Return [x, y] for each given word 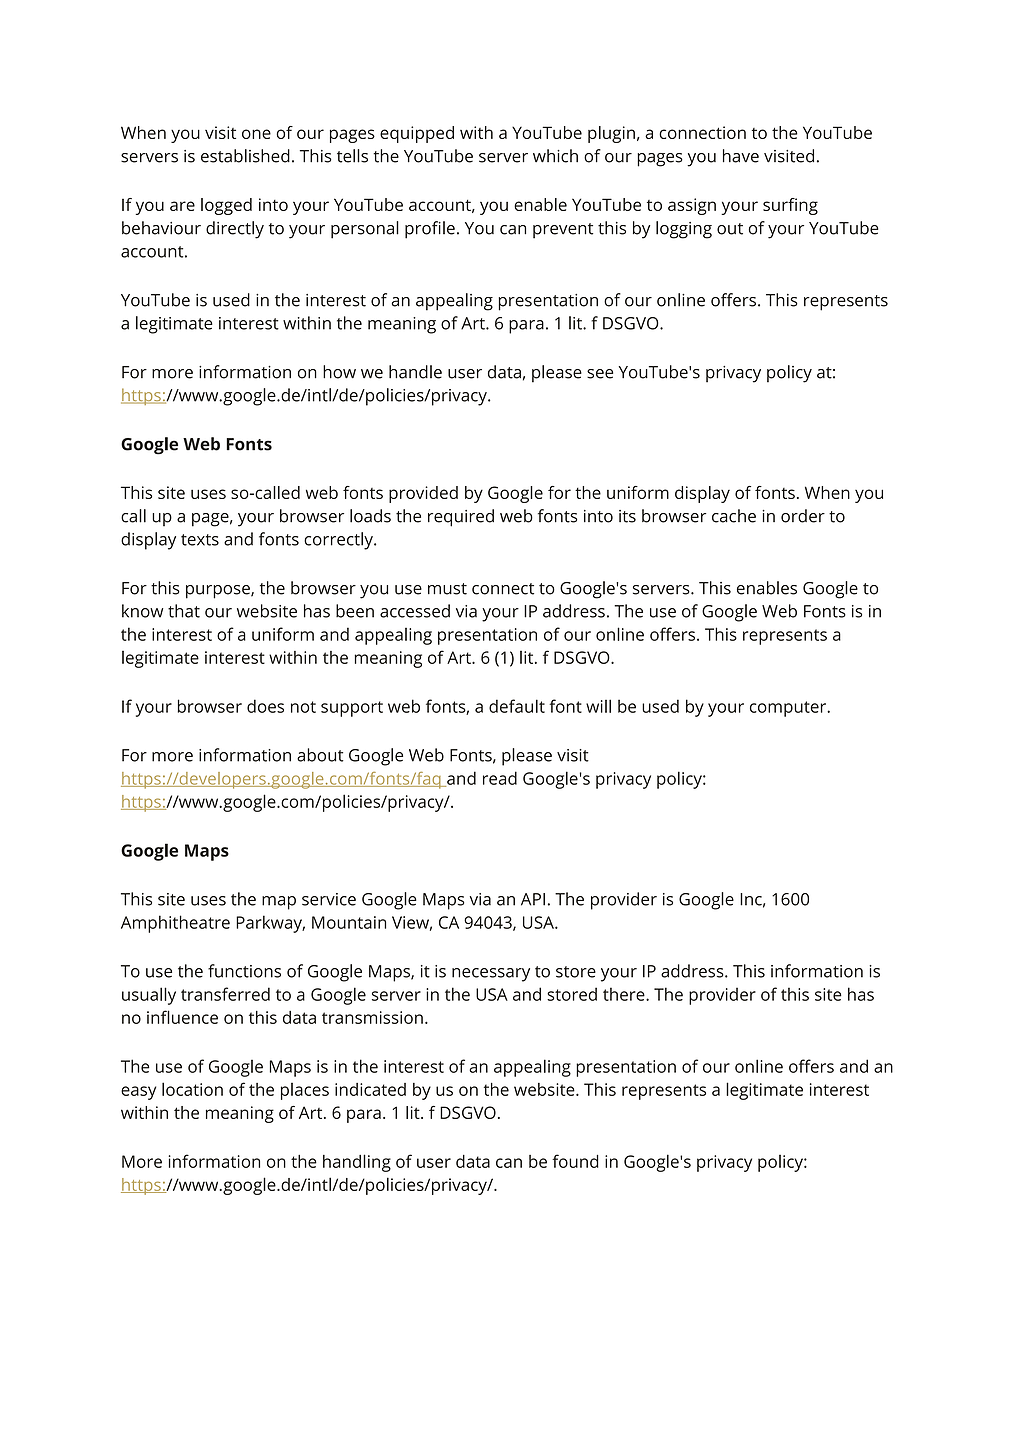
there [625, 994]
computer [789, 709]
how [339, 372]
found [575, 1161]
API [533, 899]
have [741, 156]
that [184, 611]
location [192, 1089]
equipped [417, 134]
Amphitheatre [175, 924]
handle [415, 372]
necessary [491, 975]
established [245, 156]
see [600, 374]
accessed [415, 611]
